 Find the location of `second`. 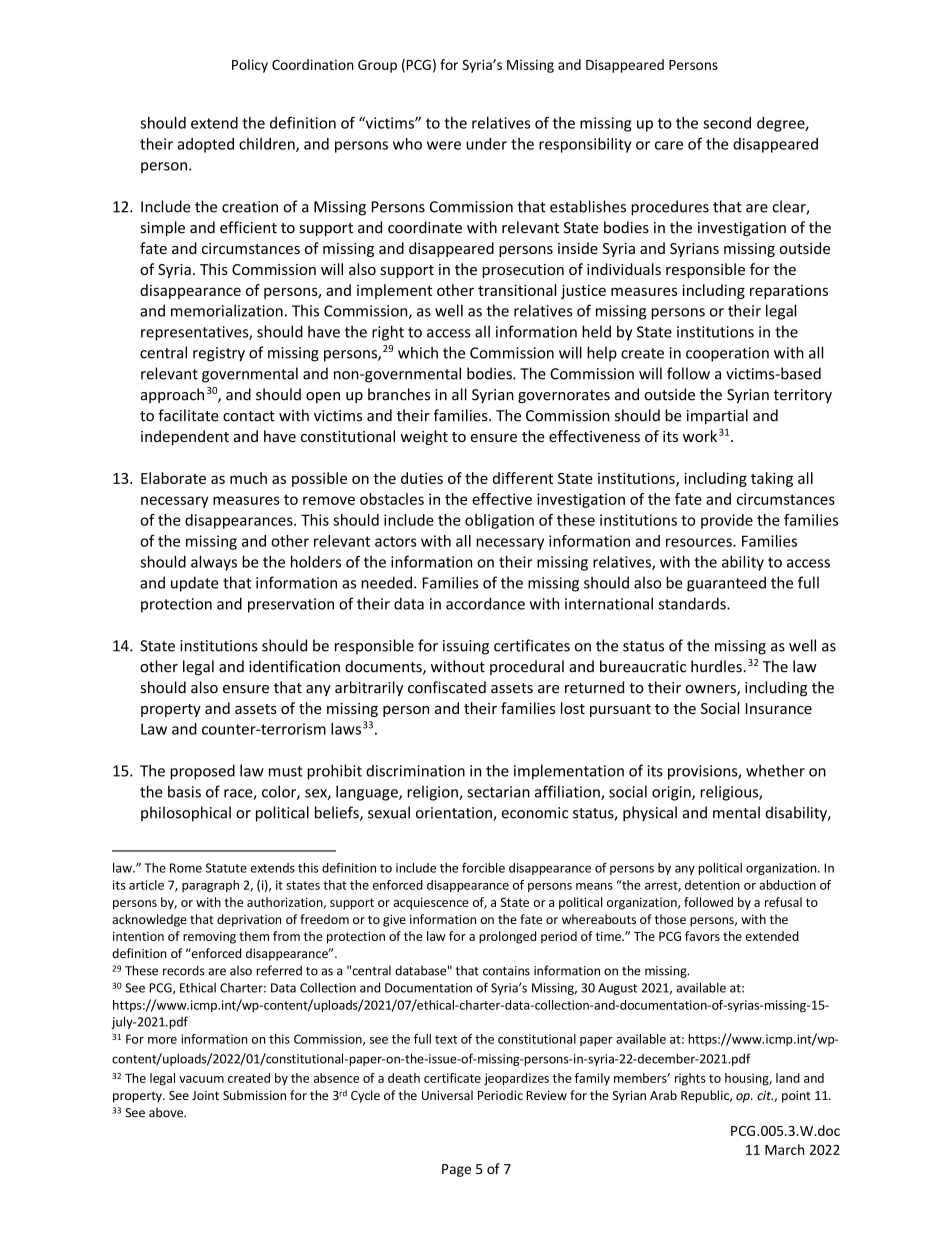

second is located at coordinates (727, 123).
